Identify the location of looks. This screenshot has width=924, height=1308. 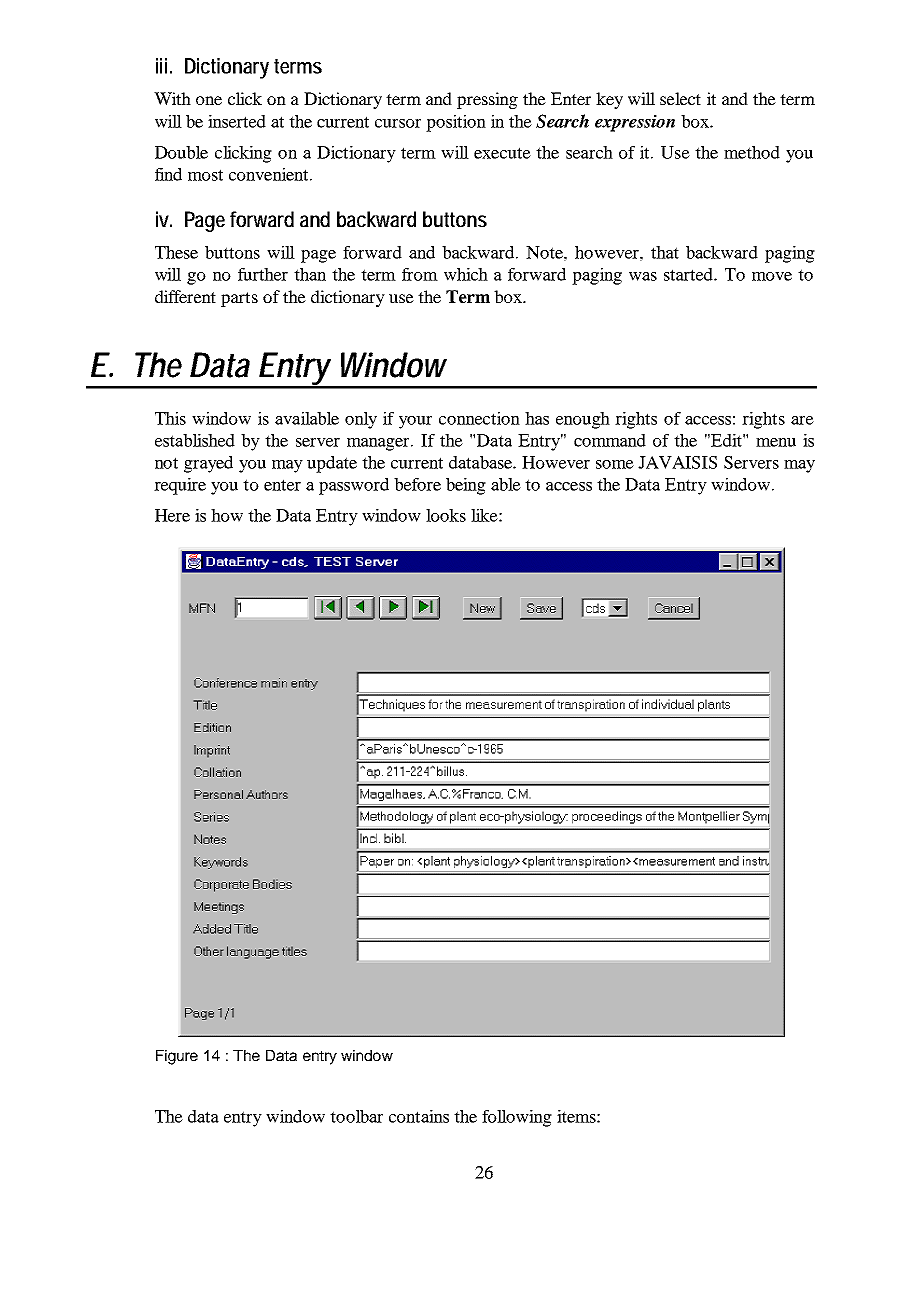
(446, 515).
